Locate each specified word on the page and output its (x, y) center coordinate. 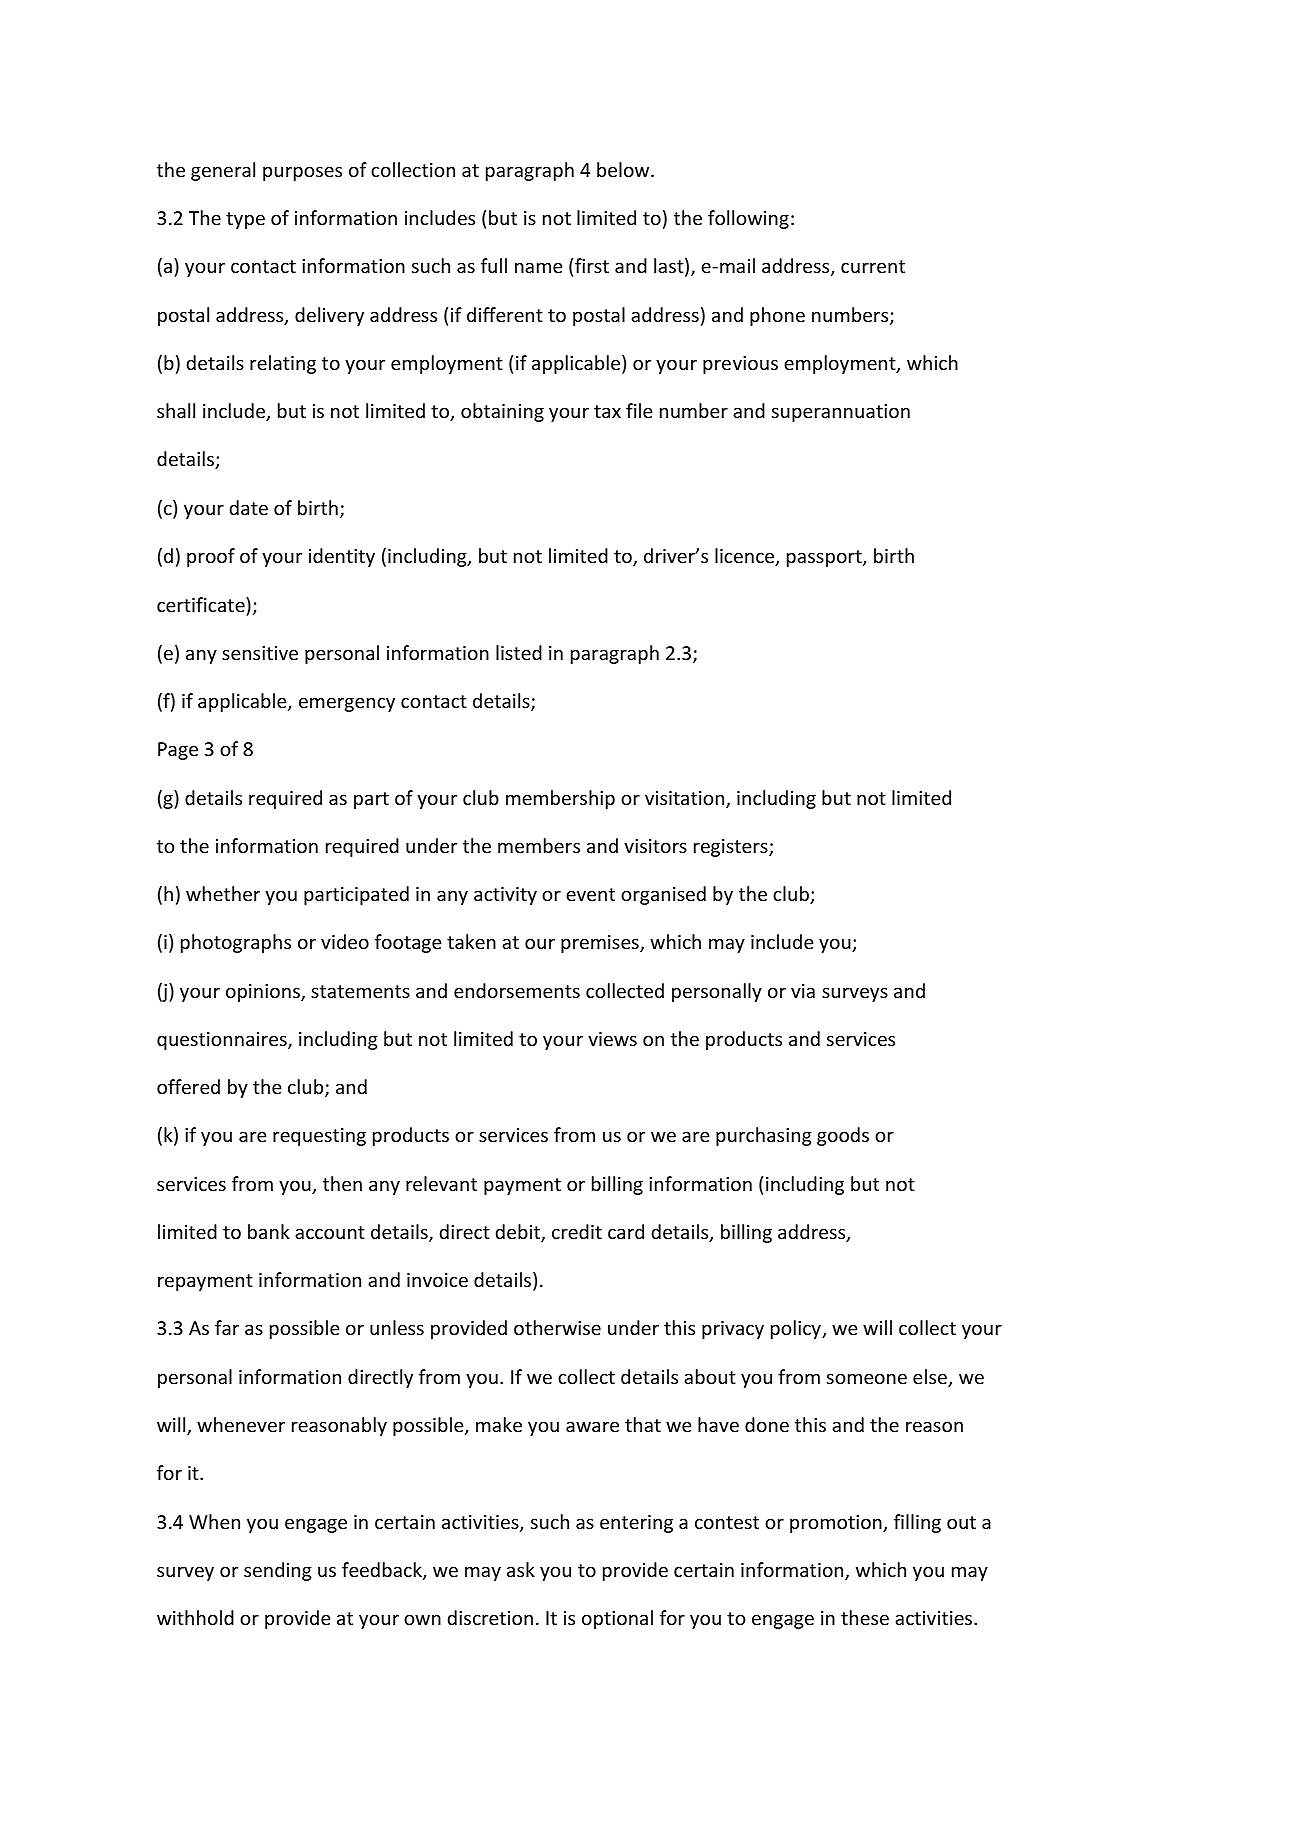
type (245, 220)
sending (278, 1571)
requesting (319, 1137)
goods (843, 1136)
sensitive (260, 653)
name (539, 267)
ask (521, 1569)
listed (519, 652)
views (612, 1039)
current (873, 266)
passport (825, 558)
